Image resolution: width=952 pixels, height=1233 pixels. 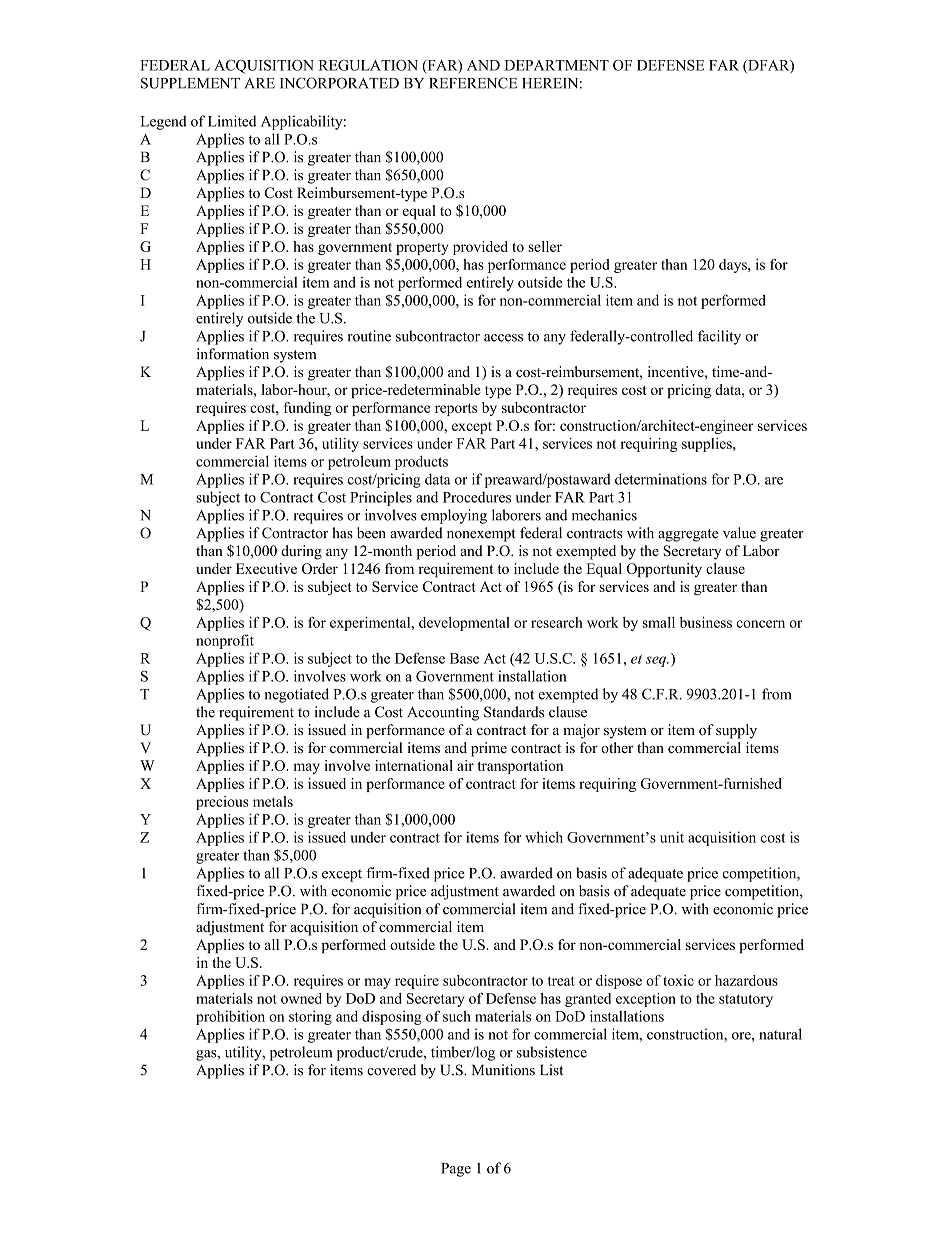 I want to click on REFERENCE, so click(x=473, y=83).
